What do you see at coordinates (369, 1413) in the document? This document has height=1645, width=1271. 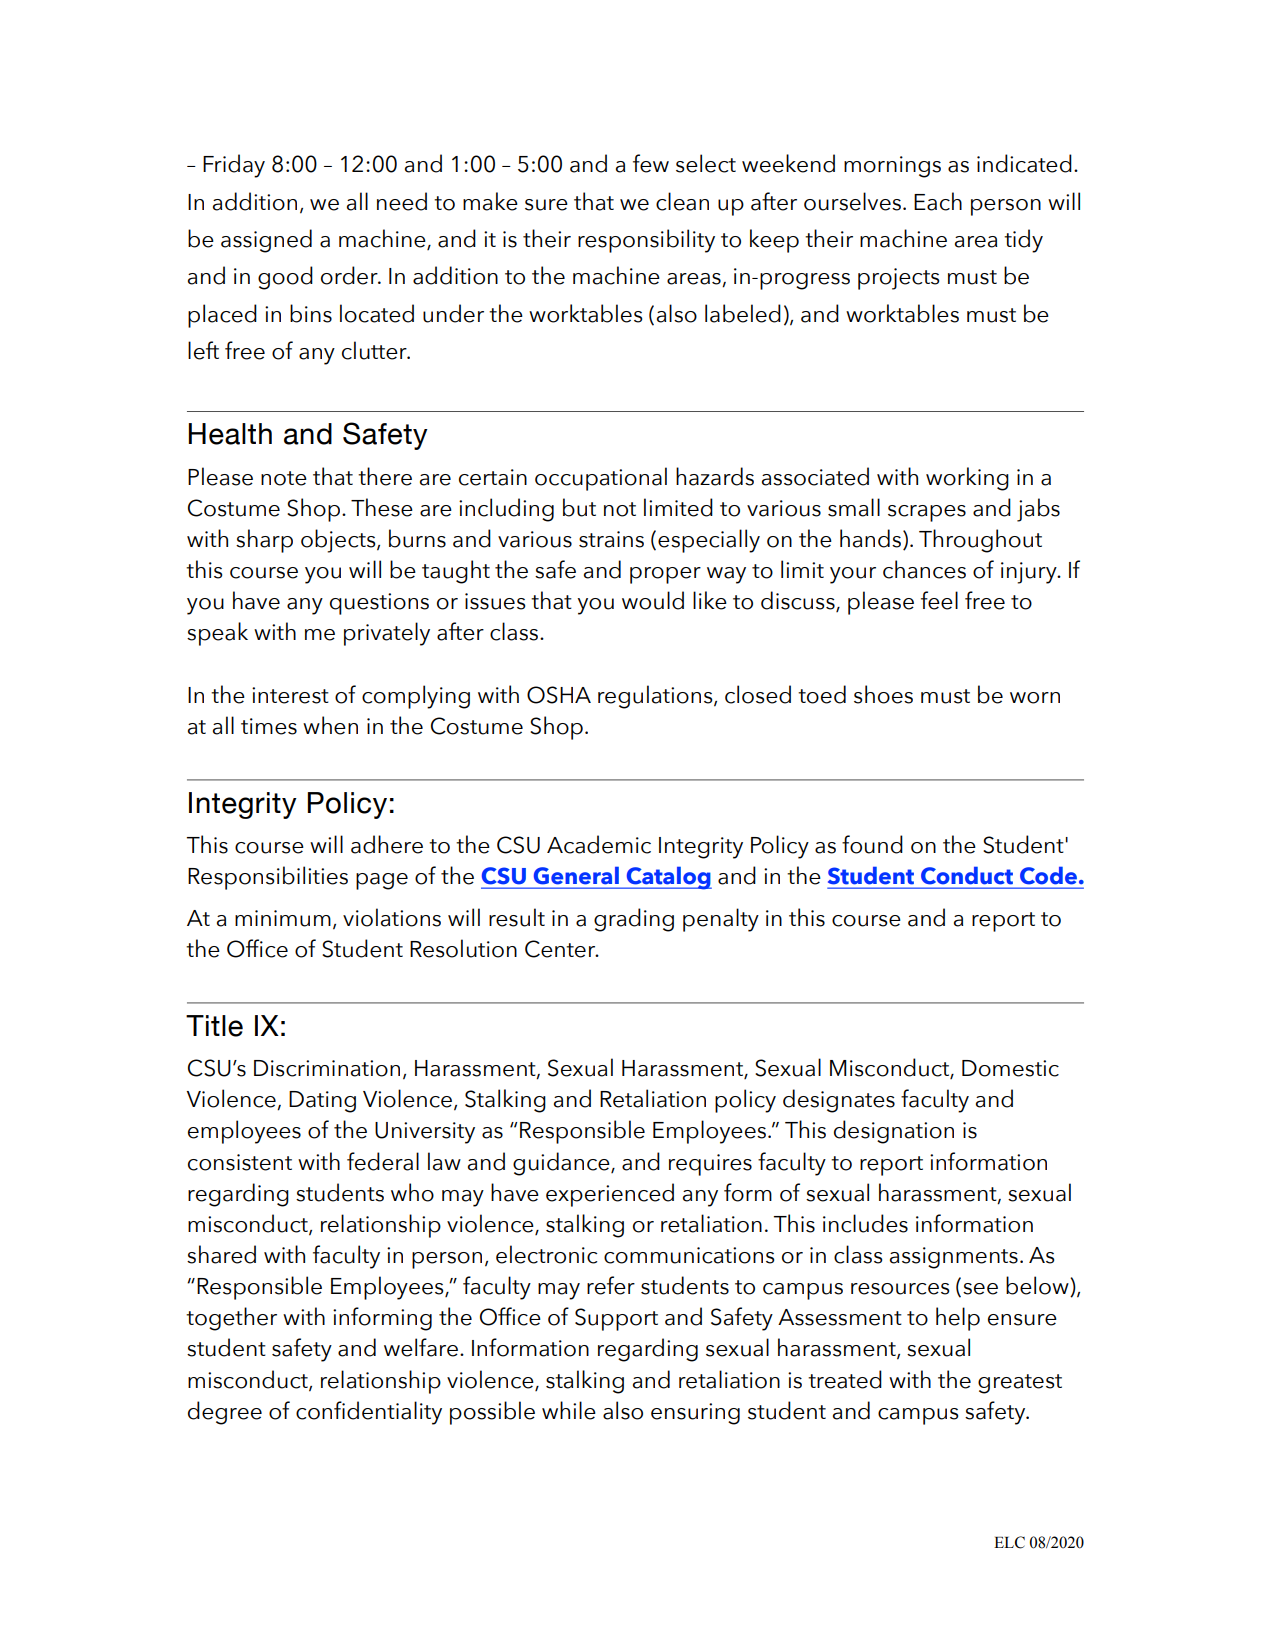 I see `confidentiality` at bounding box center [369, 1413].
